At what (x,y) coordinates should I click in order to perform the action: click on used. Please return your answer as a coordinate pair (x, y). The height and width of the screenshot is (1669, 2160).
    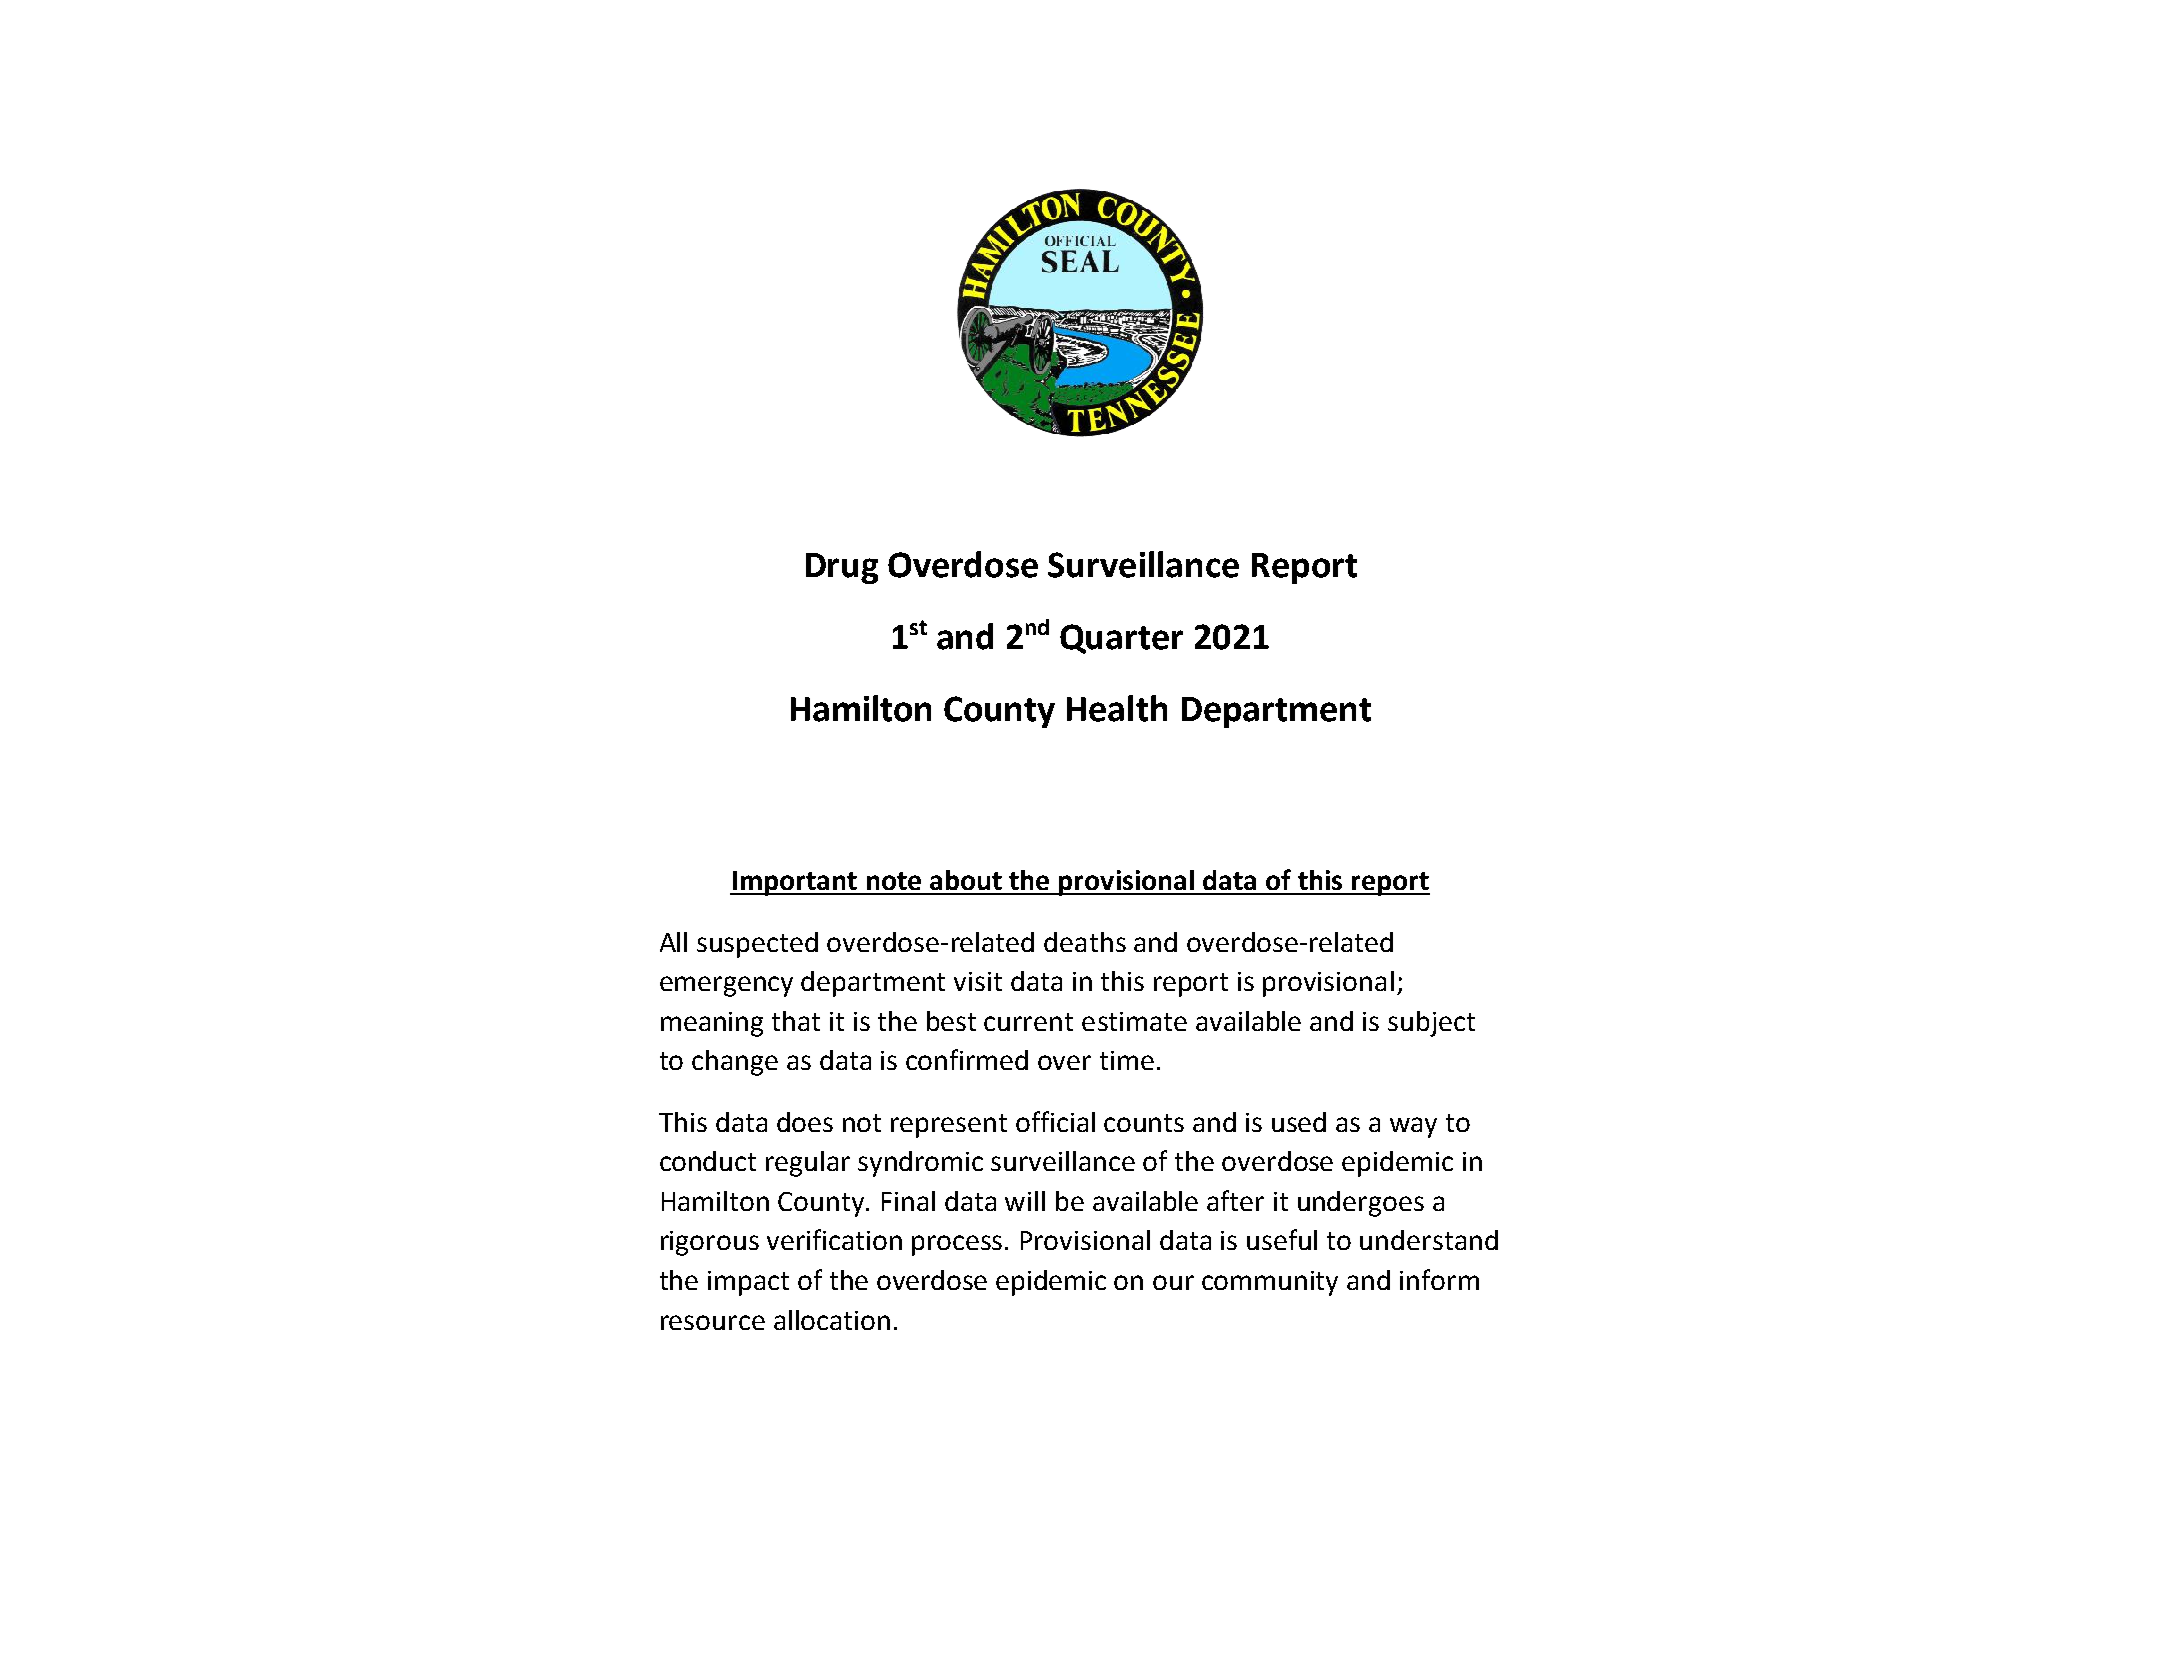
    Looking at the image, I should click on (1299, 1122).
